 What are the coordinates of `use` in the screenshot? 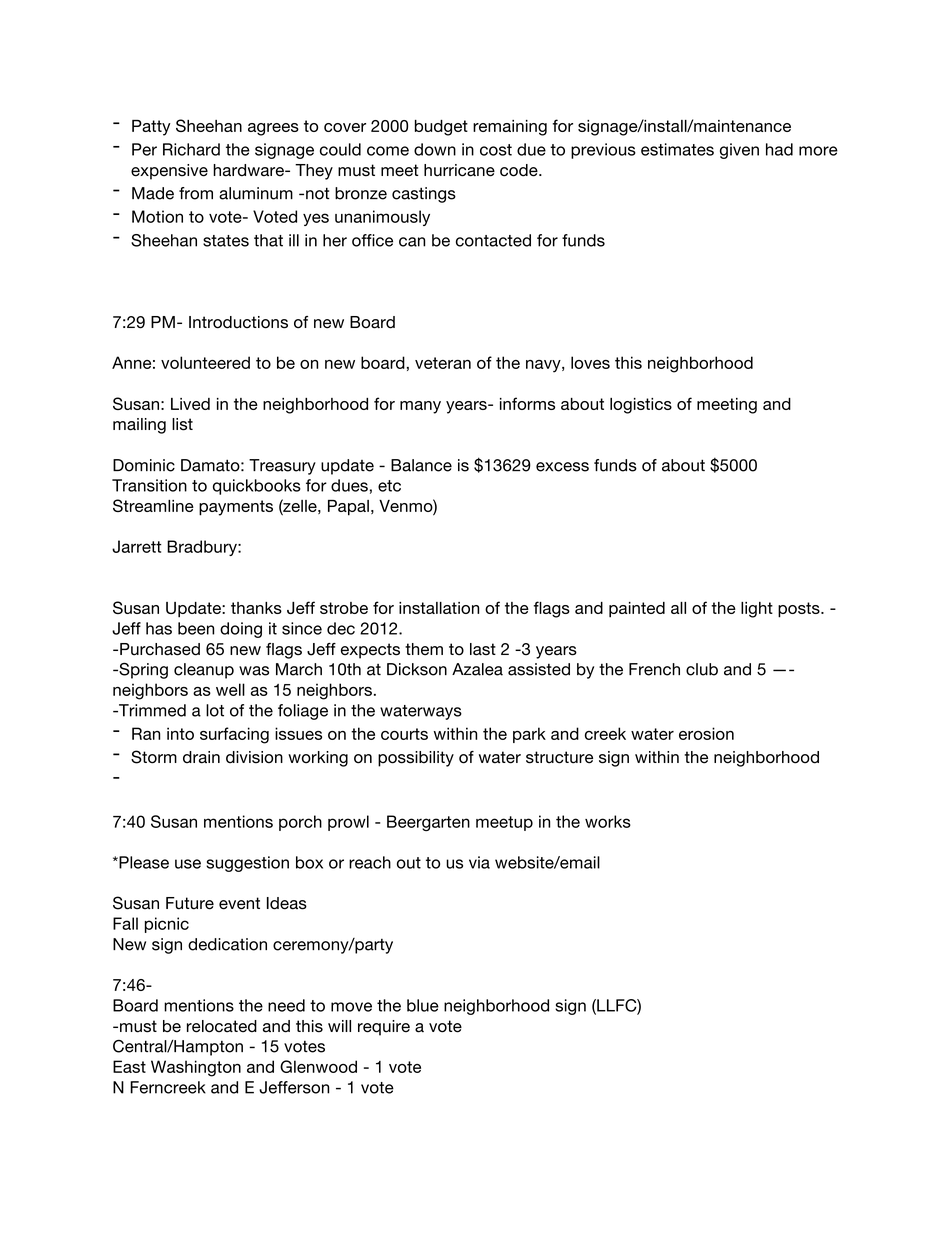 It's located at (188, 864).
